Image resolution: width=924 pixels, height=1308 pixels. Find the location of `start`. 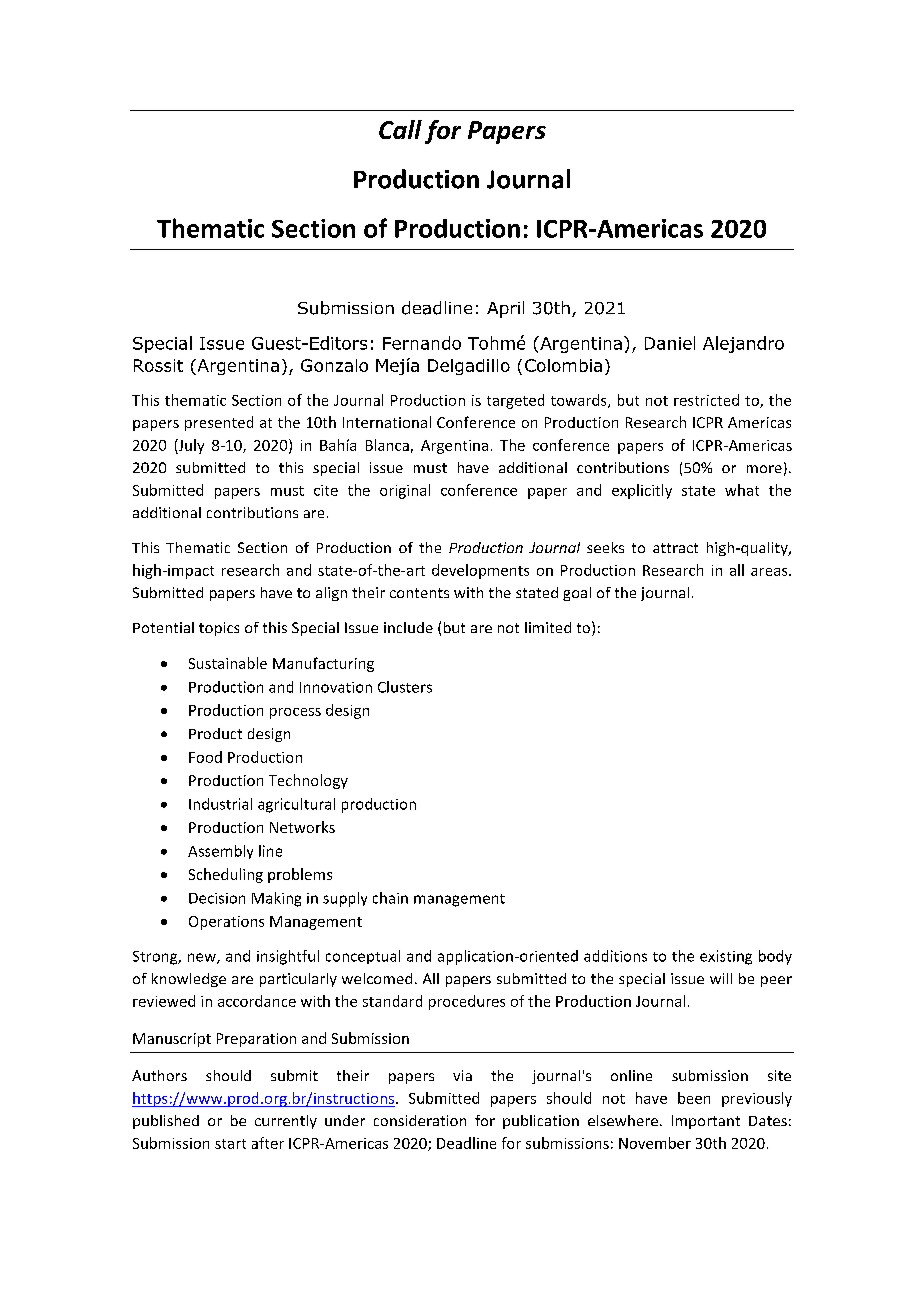

start is located at coordinates (230, 1144).
